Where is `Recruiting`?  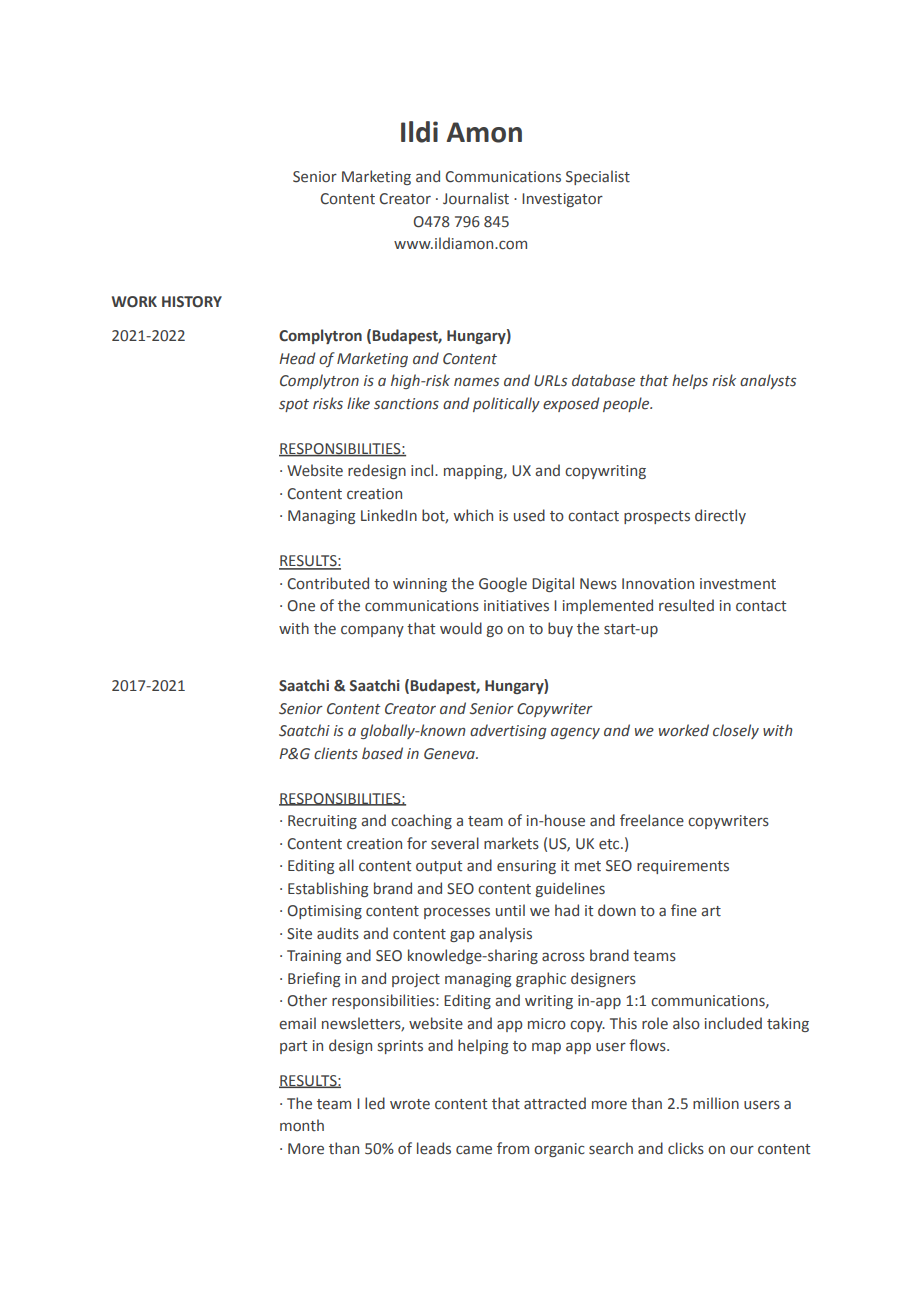
Recruiting is located at coordinates (322, 822).
